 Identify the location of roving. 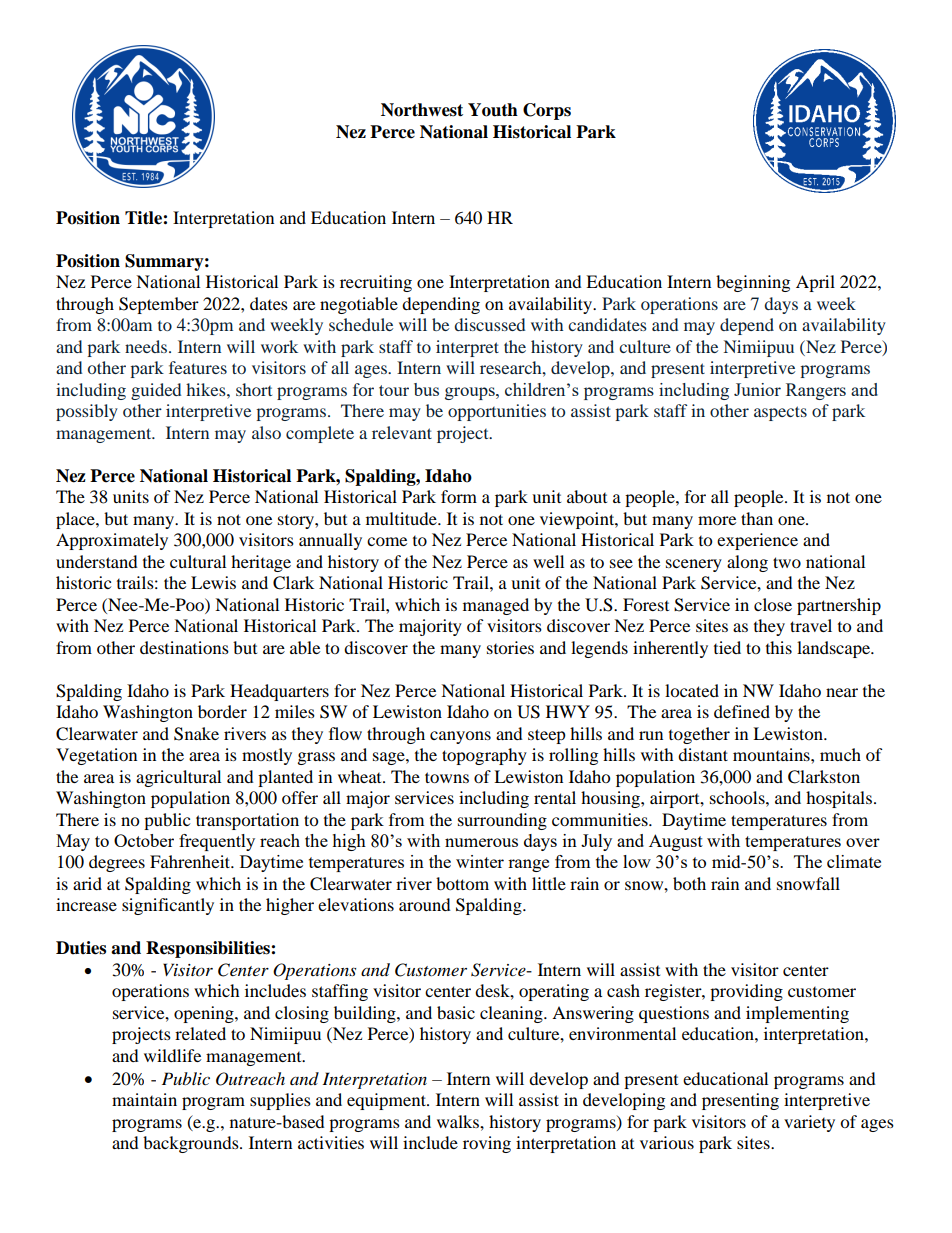
(487, 1144).
